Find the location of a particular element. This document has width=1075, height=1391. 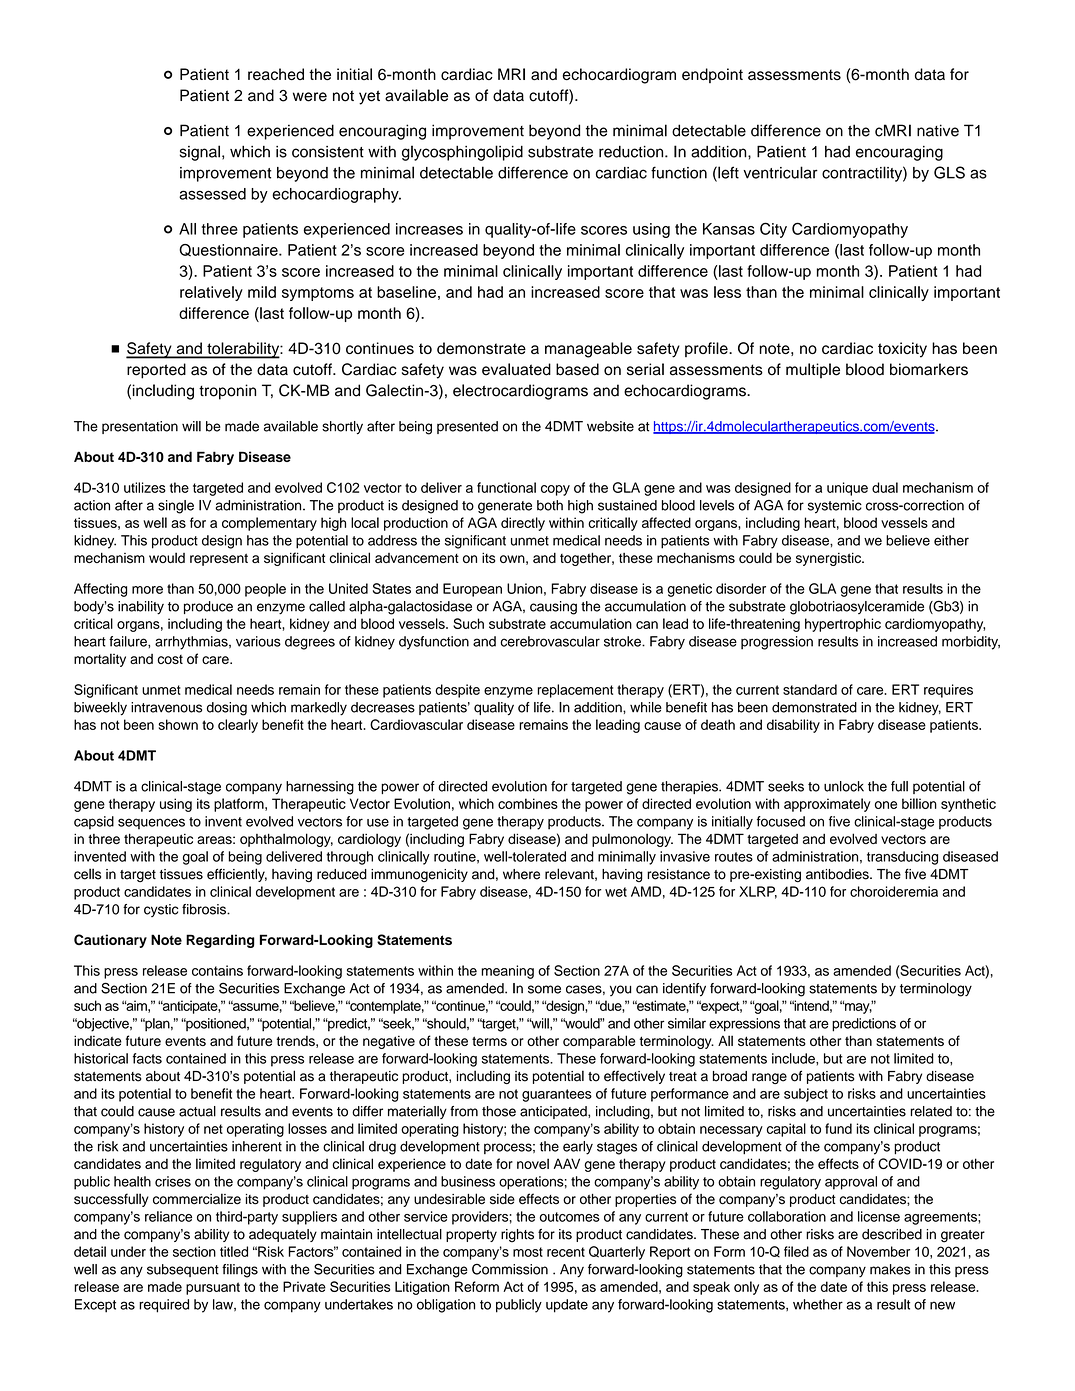

Commission is located at coordinates (510, 1269).
